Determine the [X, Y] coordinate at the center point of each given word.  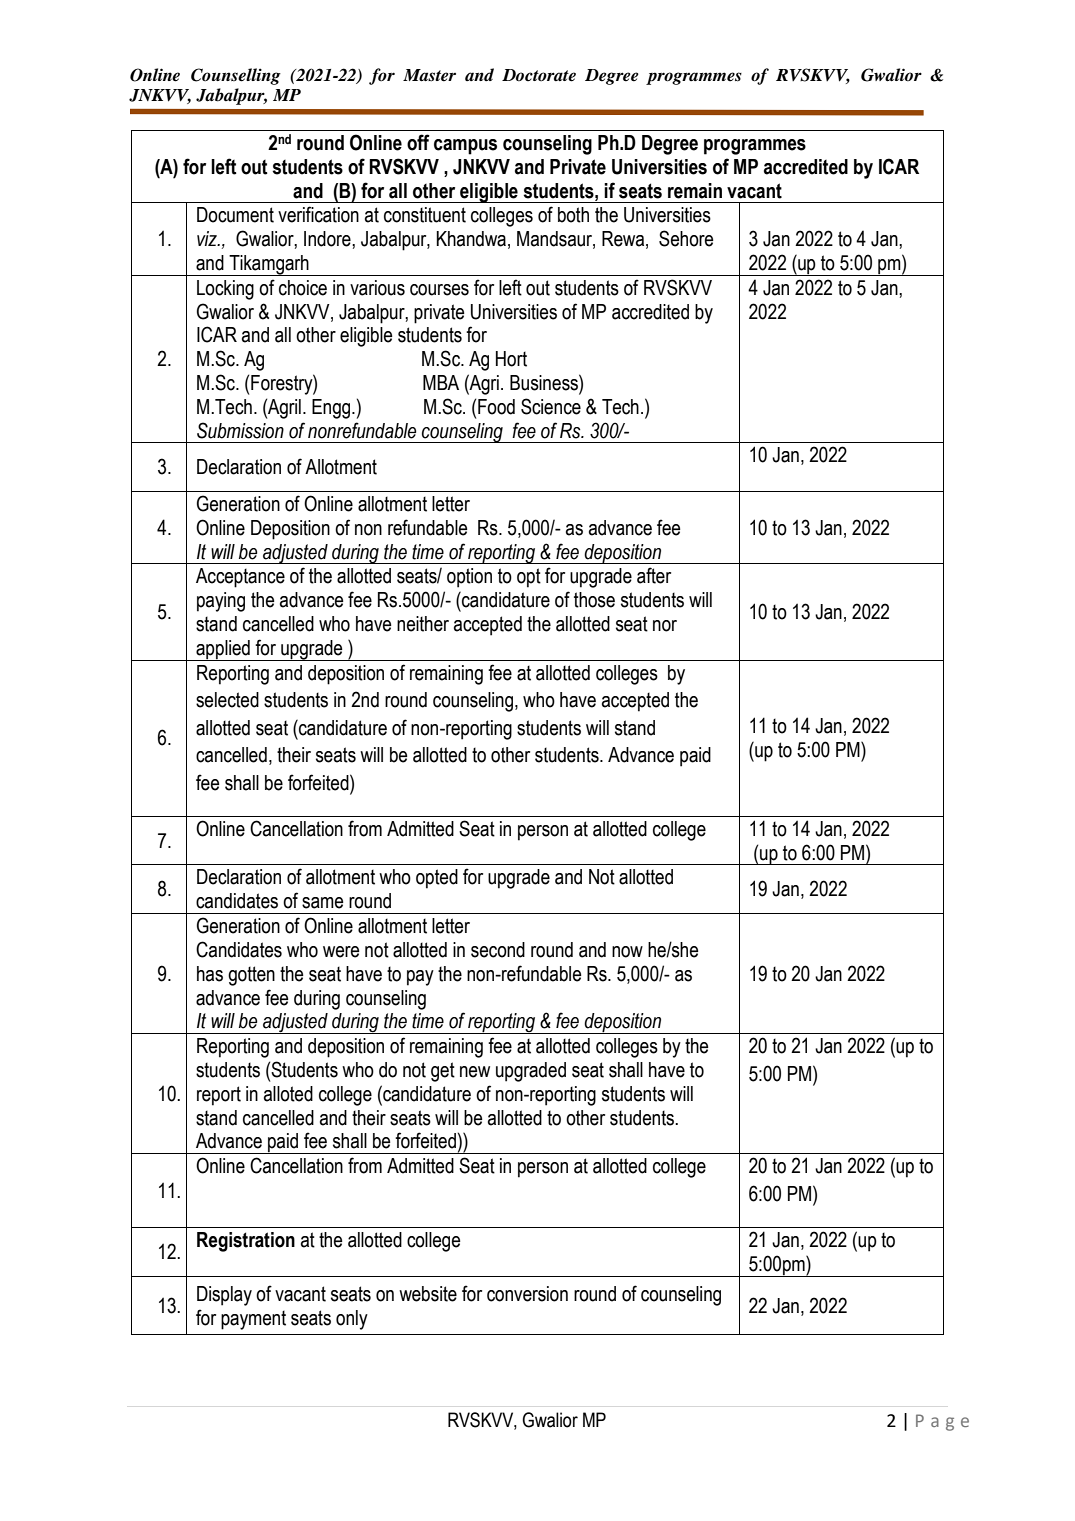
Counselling [236, 76]
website [428, 1294]
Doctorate [539, 75]
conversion [527, 1294]
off [418, 142]
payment [253, 1320]
